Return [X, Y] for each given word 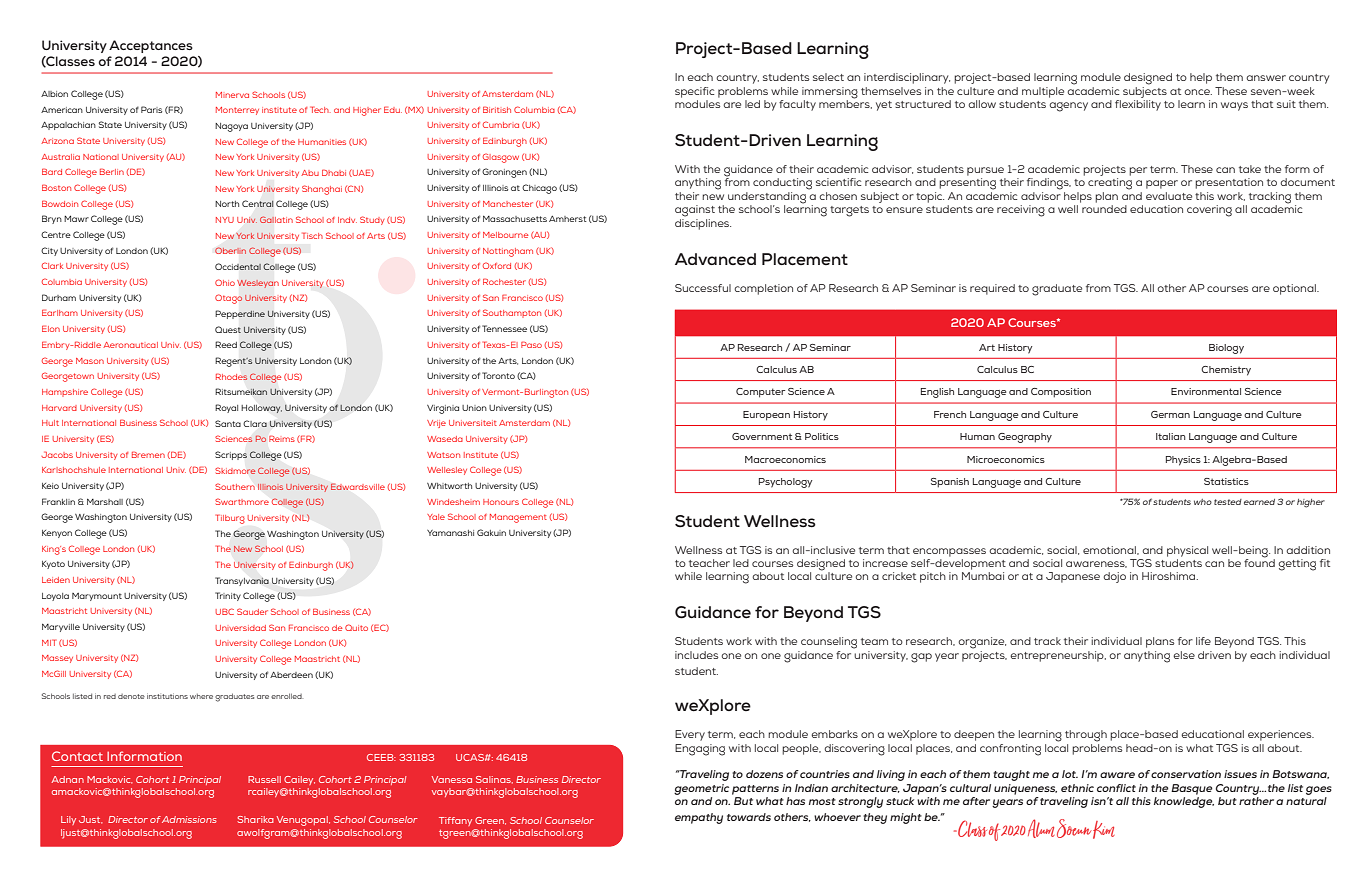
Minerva [232, 95]
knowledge [1184, 802]
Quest [228, 329]
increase [885, 563]
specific [694, 92]
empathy [699, 818]
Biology [1226, 349]
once [1198, 92]
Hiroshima [1170, 576]
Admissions [189, 819]
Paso [531, 344]
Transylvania [242, 581]
